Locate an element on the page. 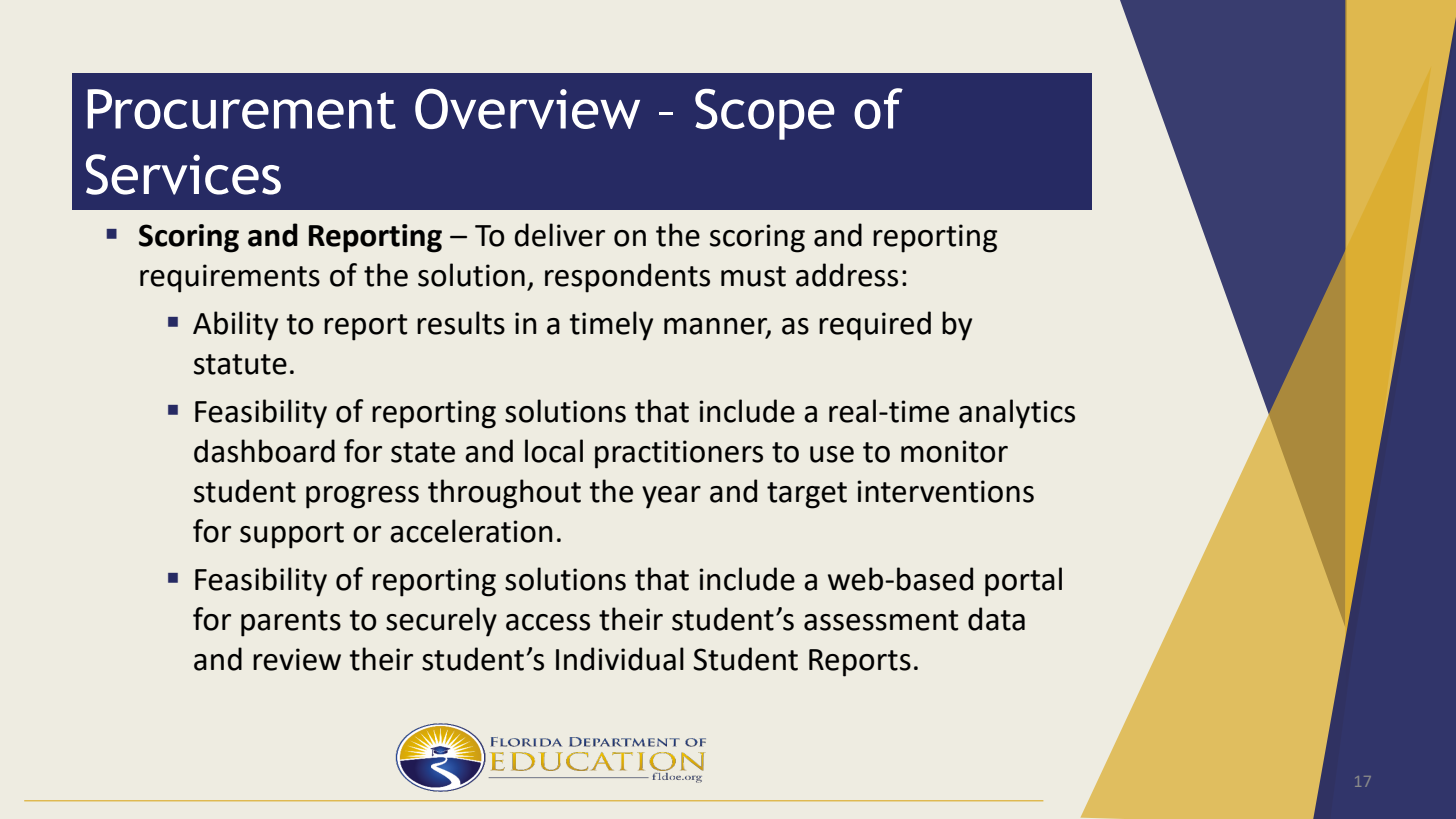  statute is located at coordinates (240, 364).
